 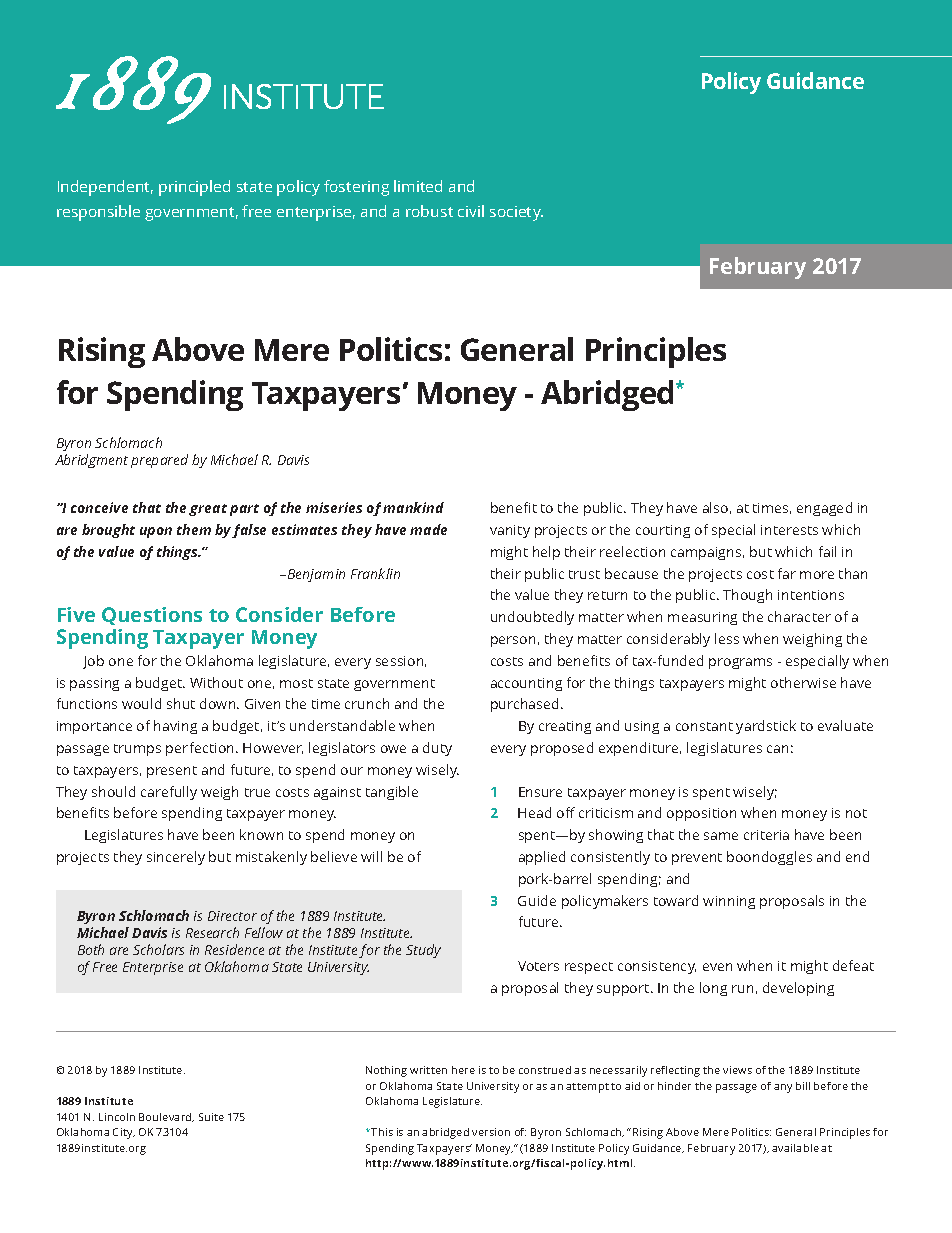 What do you see at coordinates (159, 461) in the document?
I see `prepared` at bounding box center [159, 461].
